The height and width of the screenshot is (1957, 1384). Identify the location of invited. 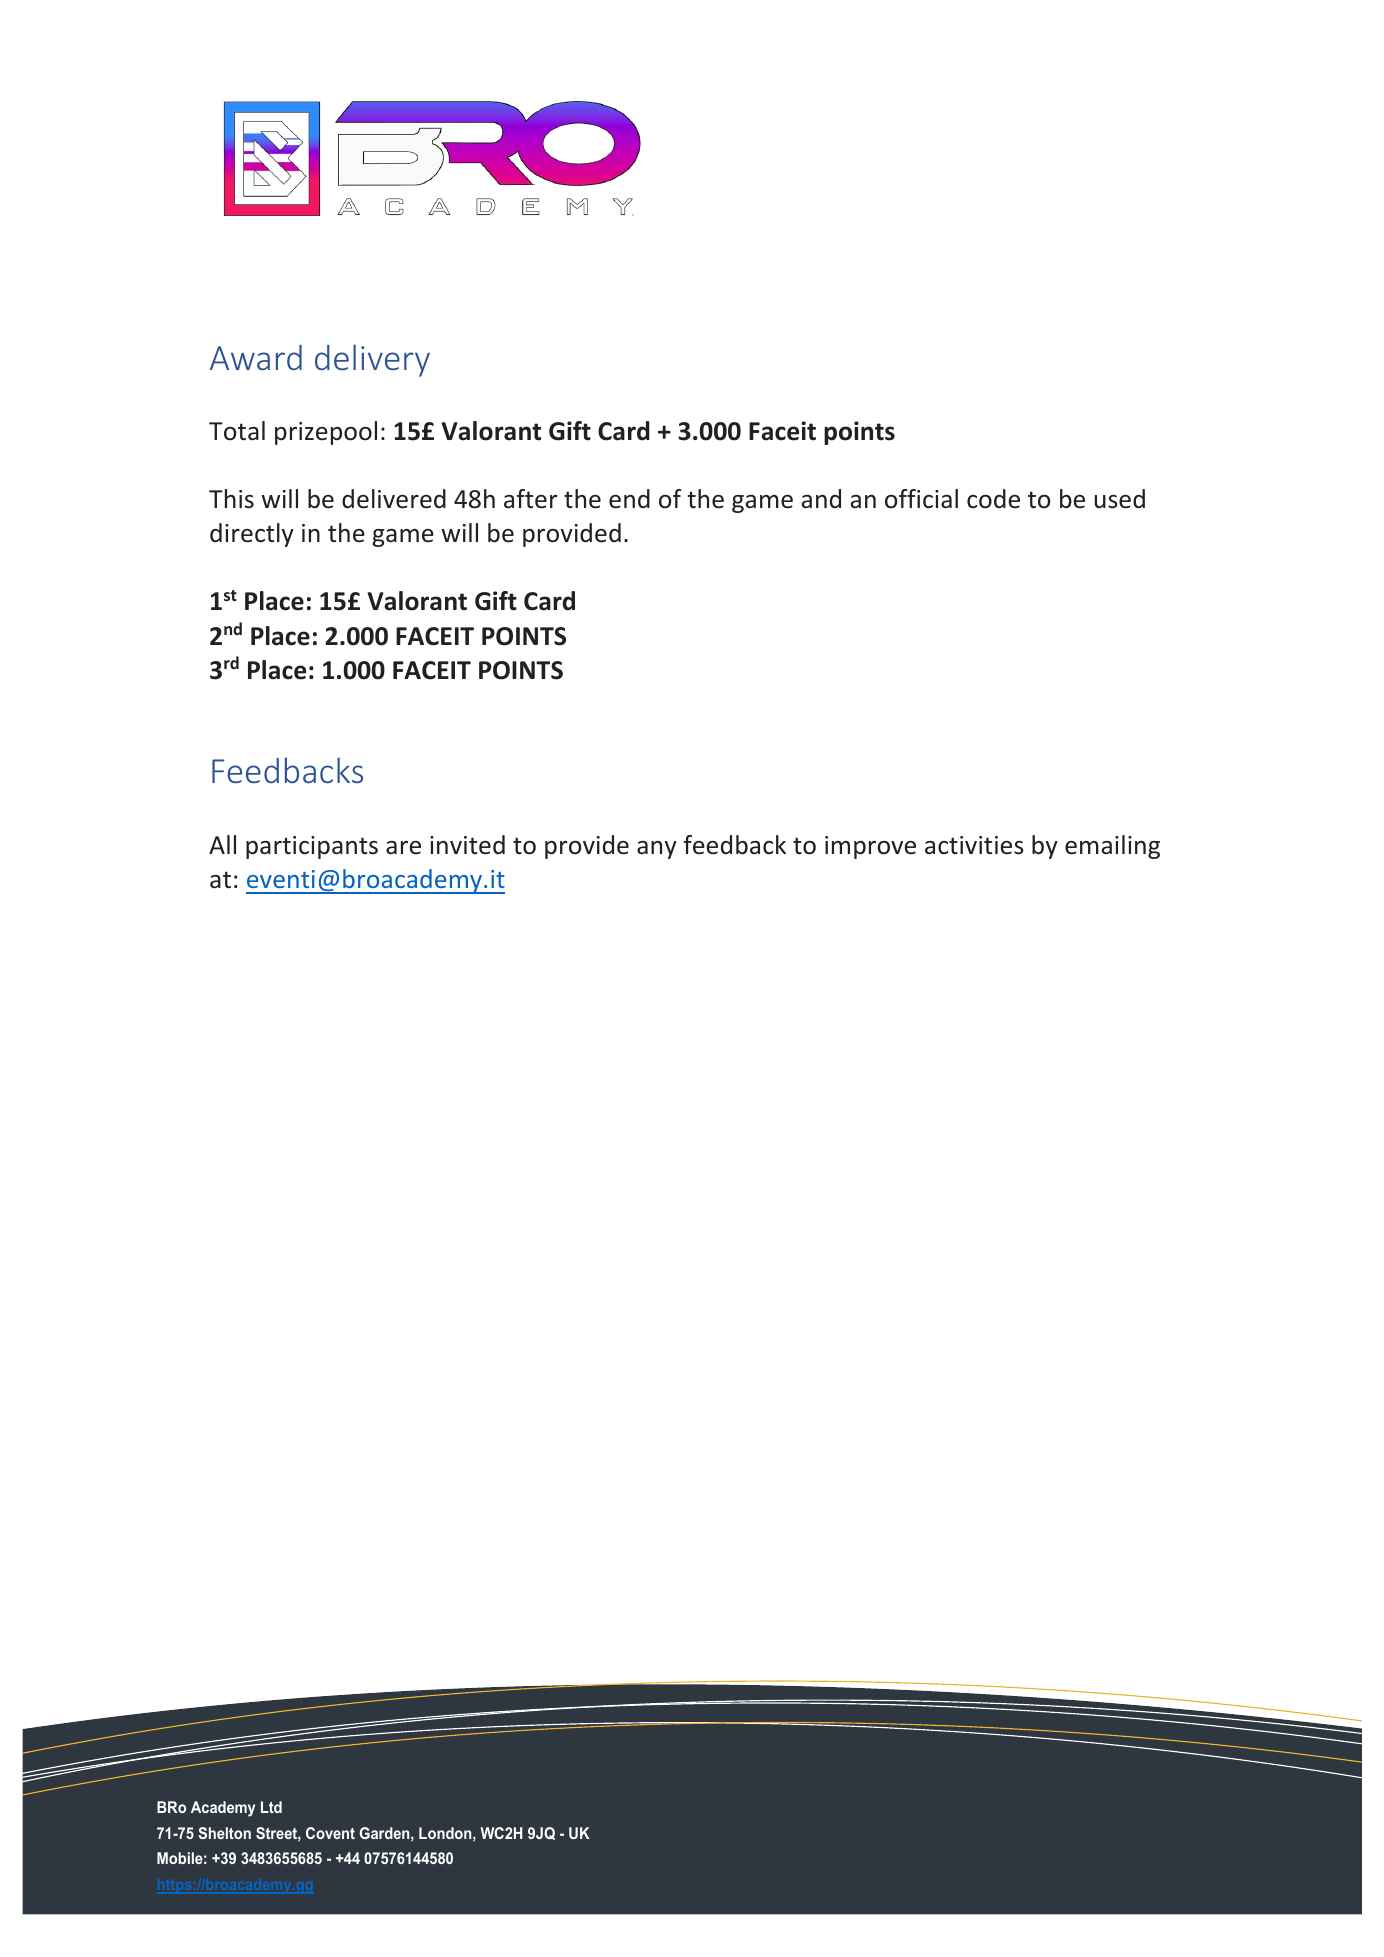
(467, 845).
